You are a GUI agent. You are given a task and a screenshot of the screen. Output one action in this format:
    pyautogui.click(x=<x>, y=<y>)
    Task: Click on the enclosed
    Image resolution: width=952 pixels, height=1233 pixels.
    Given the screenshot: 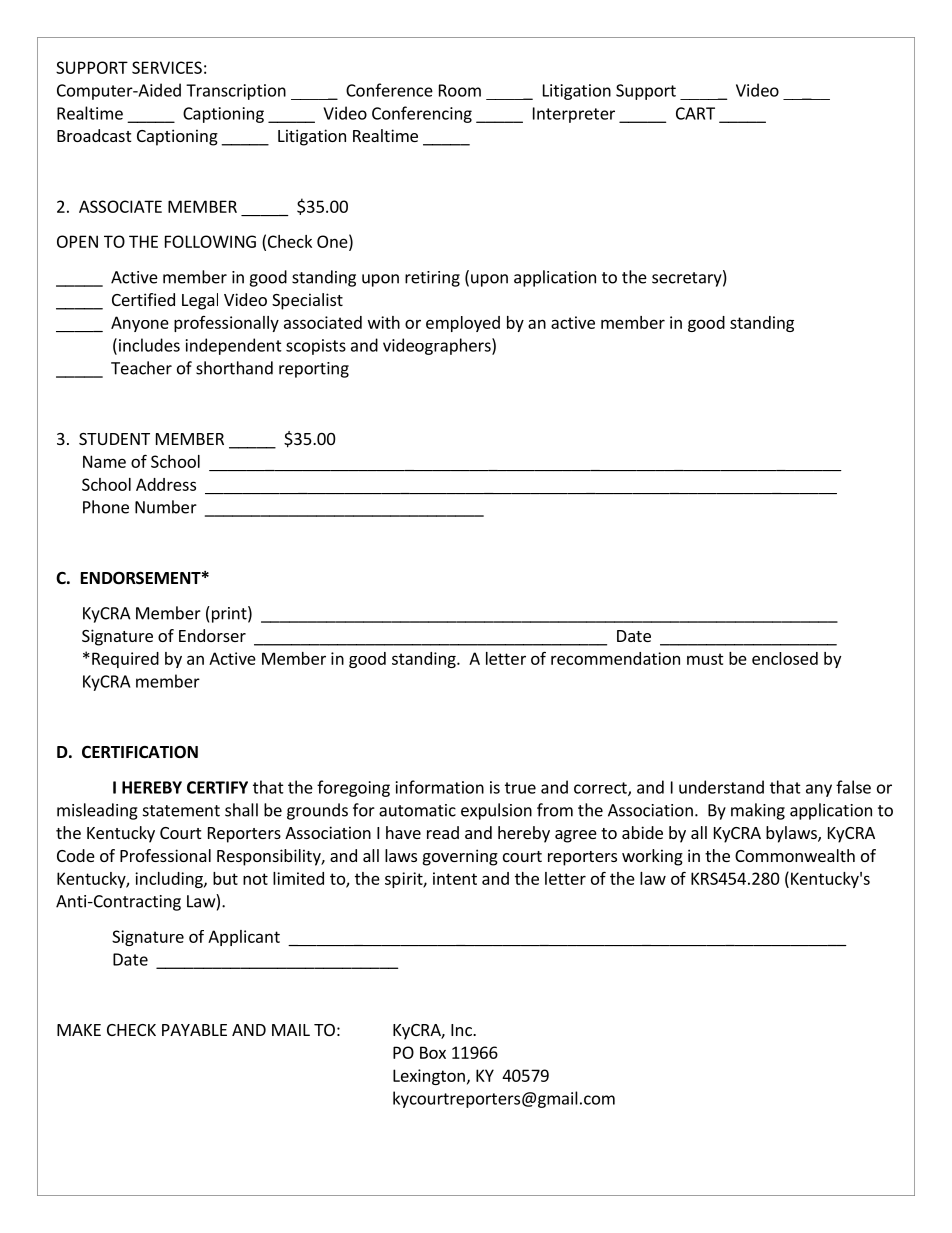 What is the action you would take?
    pyautogui.click(x=785, y=658)
